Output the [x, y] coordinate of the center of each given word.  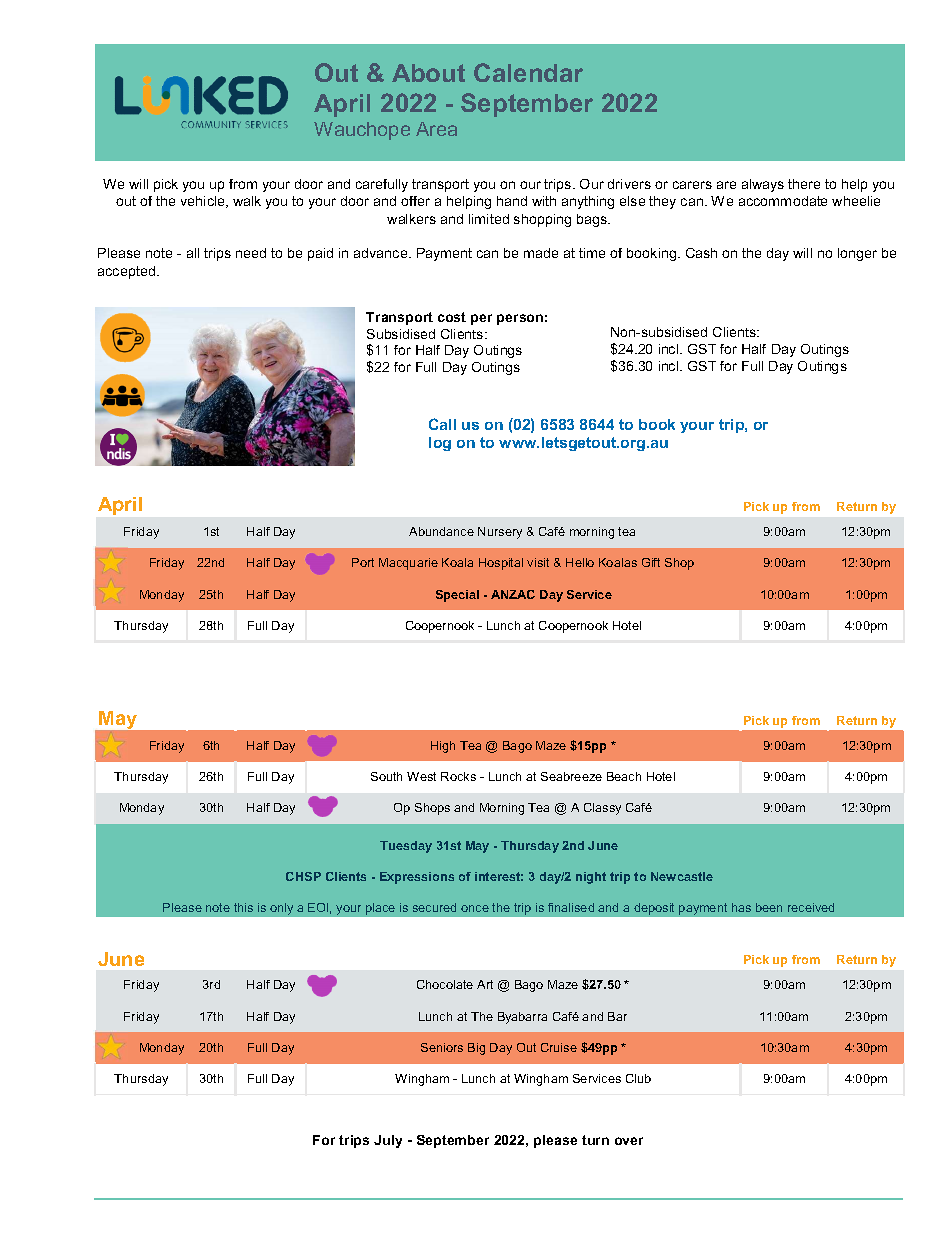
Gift [651, 562]
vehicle [204, 202]
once [475, 908]
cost [452, 317]
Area [436, 129]
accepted [128, 272]
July [388, 1141]
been [769, 907]
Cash [701, 253]
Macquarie [408, 564]
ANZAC [513, 594]
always [763, 185]
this [243, 907]
